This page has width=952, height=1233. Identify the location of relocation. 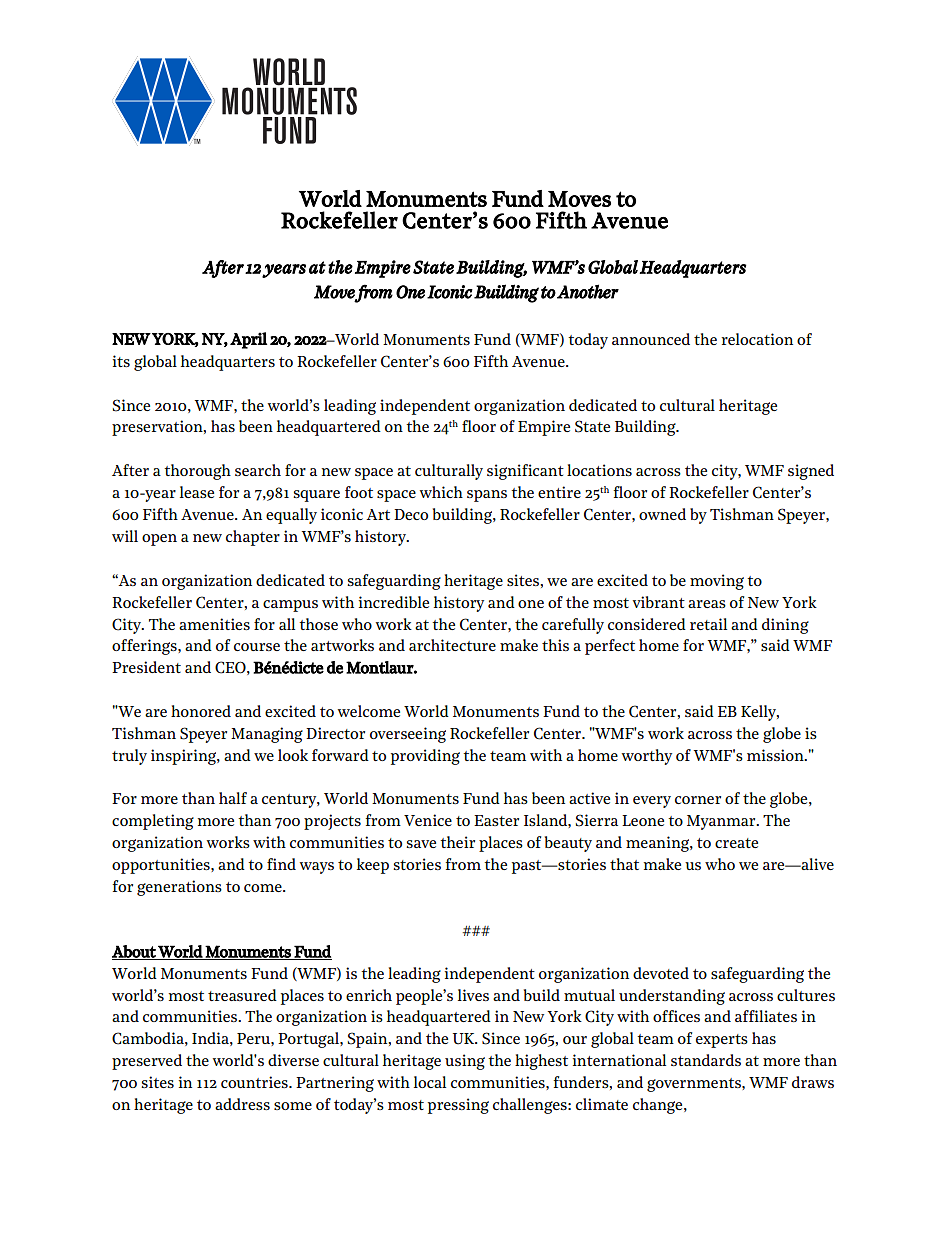
(757, 339).
